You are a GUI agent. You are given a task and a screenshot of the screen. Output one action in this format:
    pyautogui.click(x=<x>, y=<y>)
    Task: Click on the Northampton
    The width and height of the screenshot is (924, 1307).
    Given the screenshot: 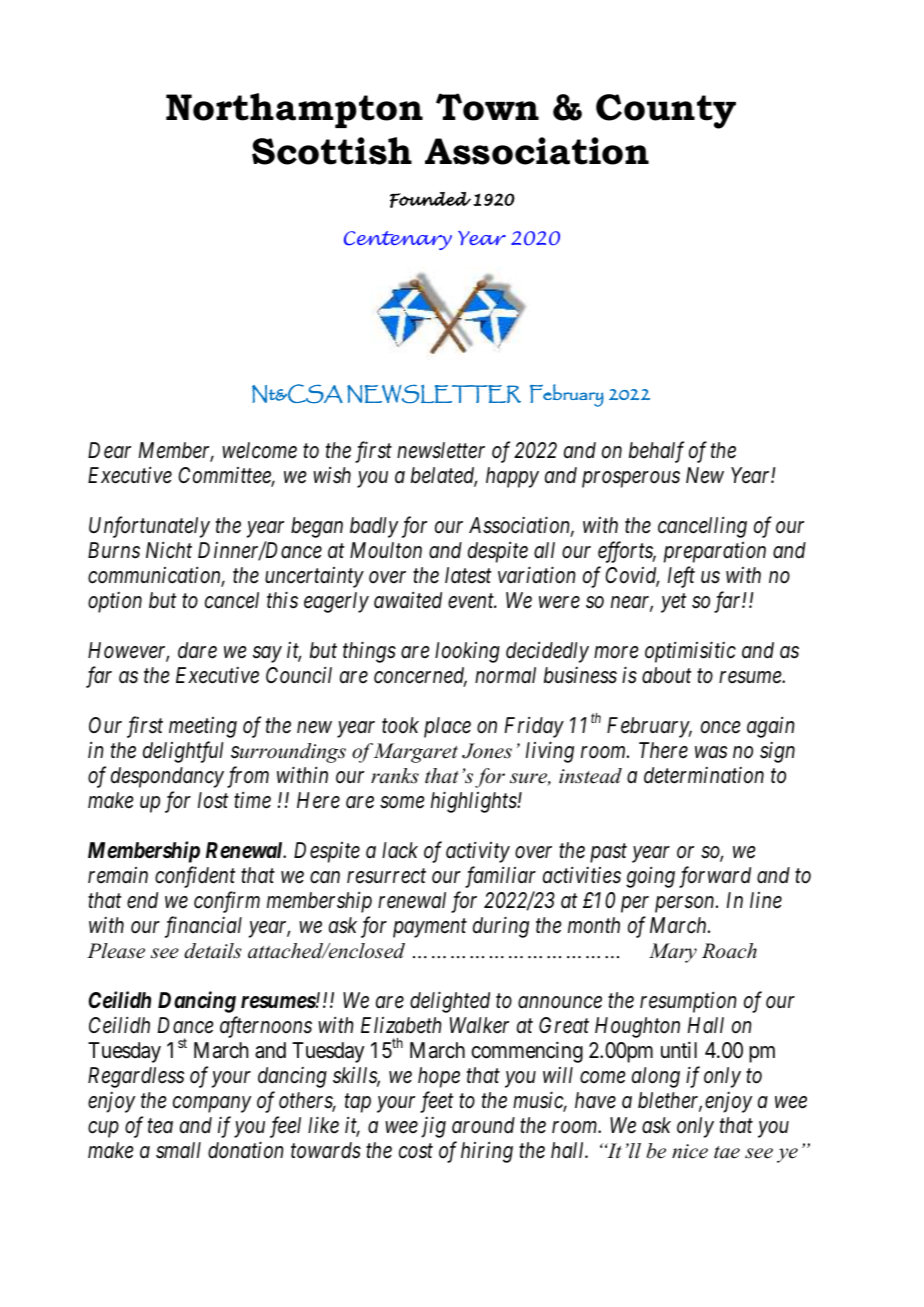 What is the action you would take?
    pyautogui.click(x=294, y=110)
